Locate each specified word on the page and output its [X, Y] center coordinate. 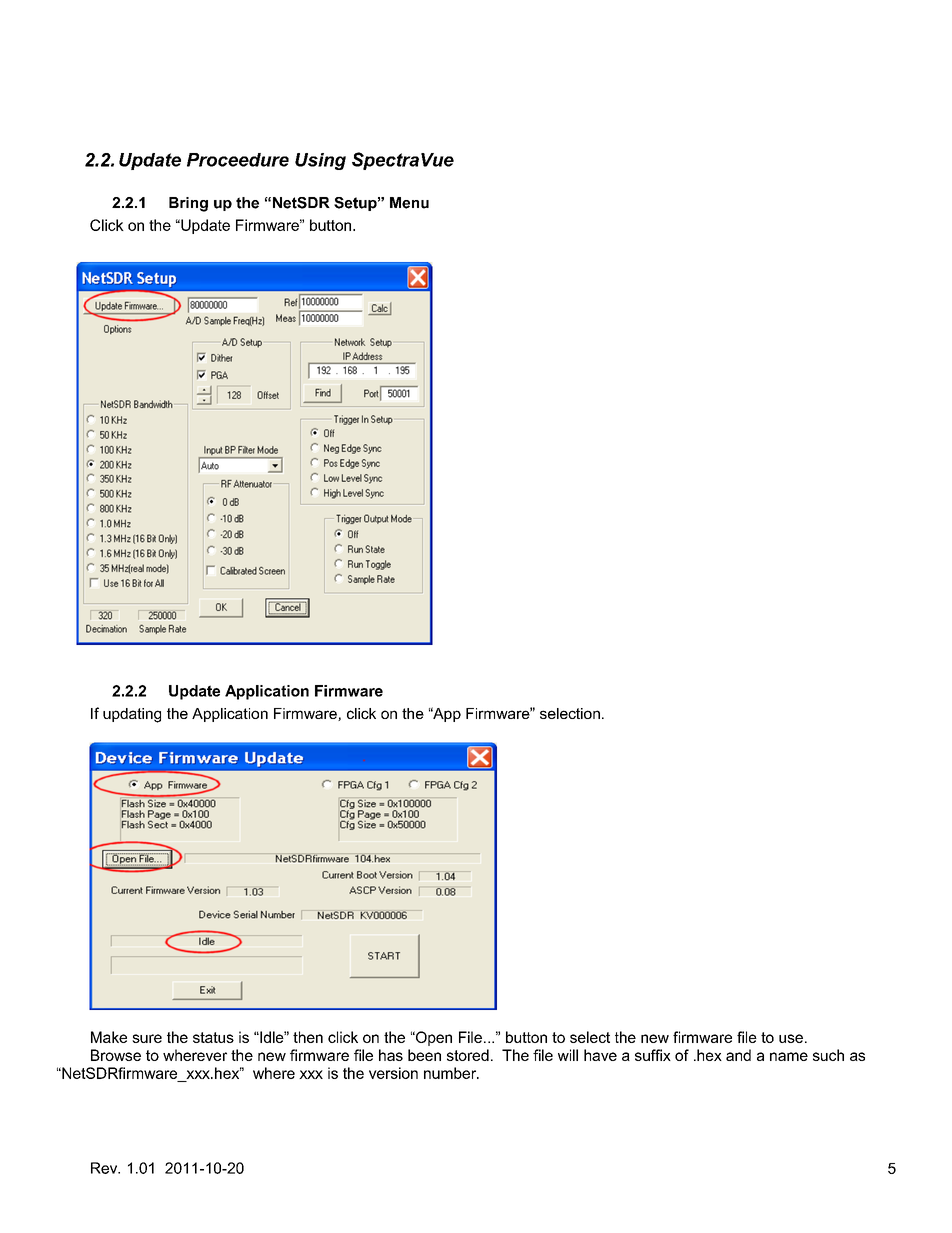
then [308, 1037]
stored [468, 1055]
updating [132, 715]
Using [320, 161]
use [791, 1038]
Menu [409, 203]
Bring [188, 204]
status [213, 1037]
